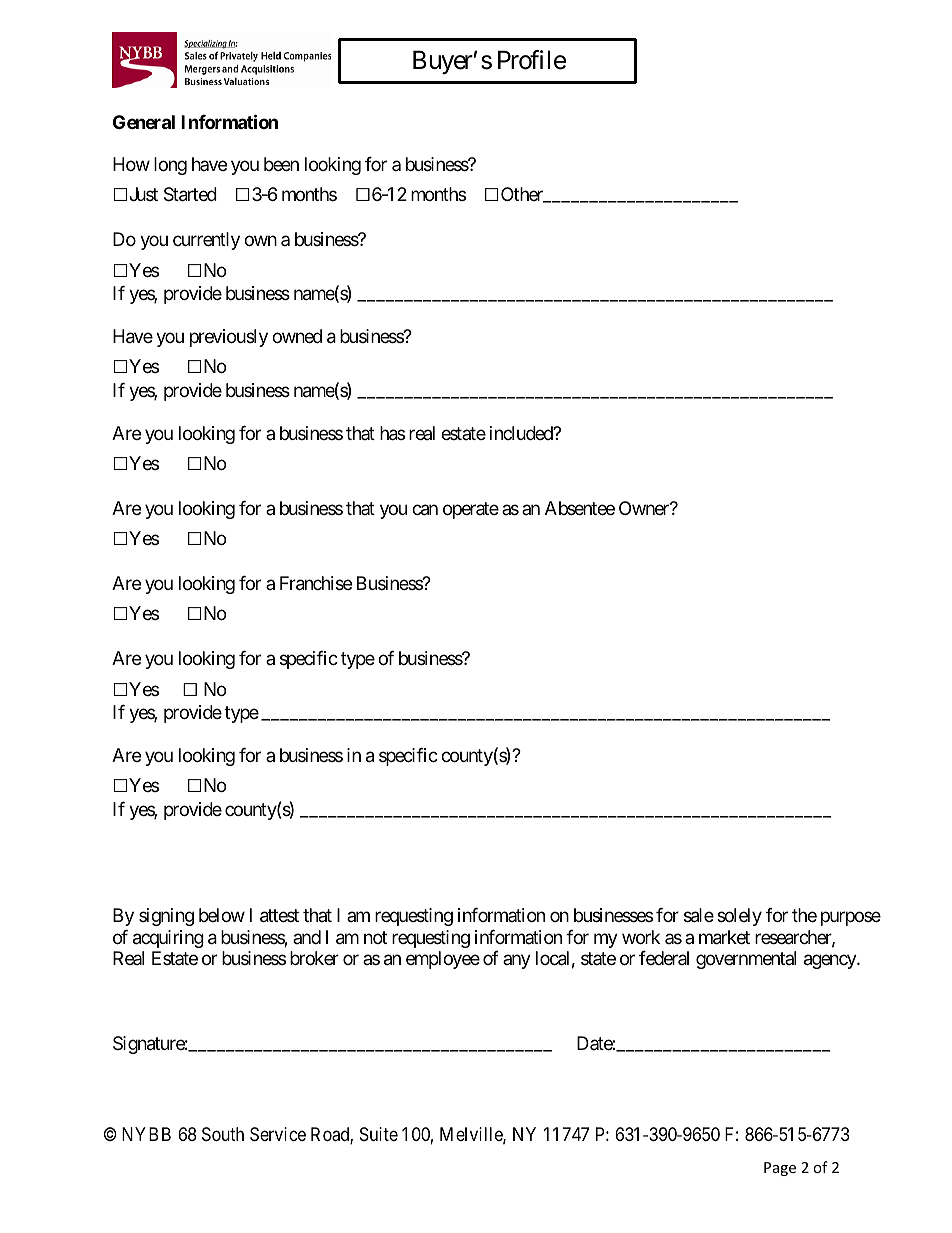 This screenshot has height=1233, width=952. I want to click on included, so click(522, 433).
